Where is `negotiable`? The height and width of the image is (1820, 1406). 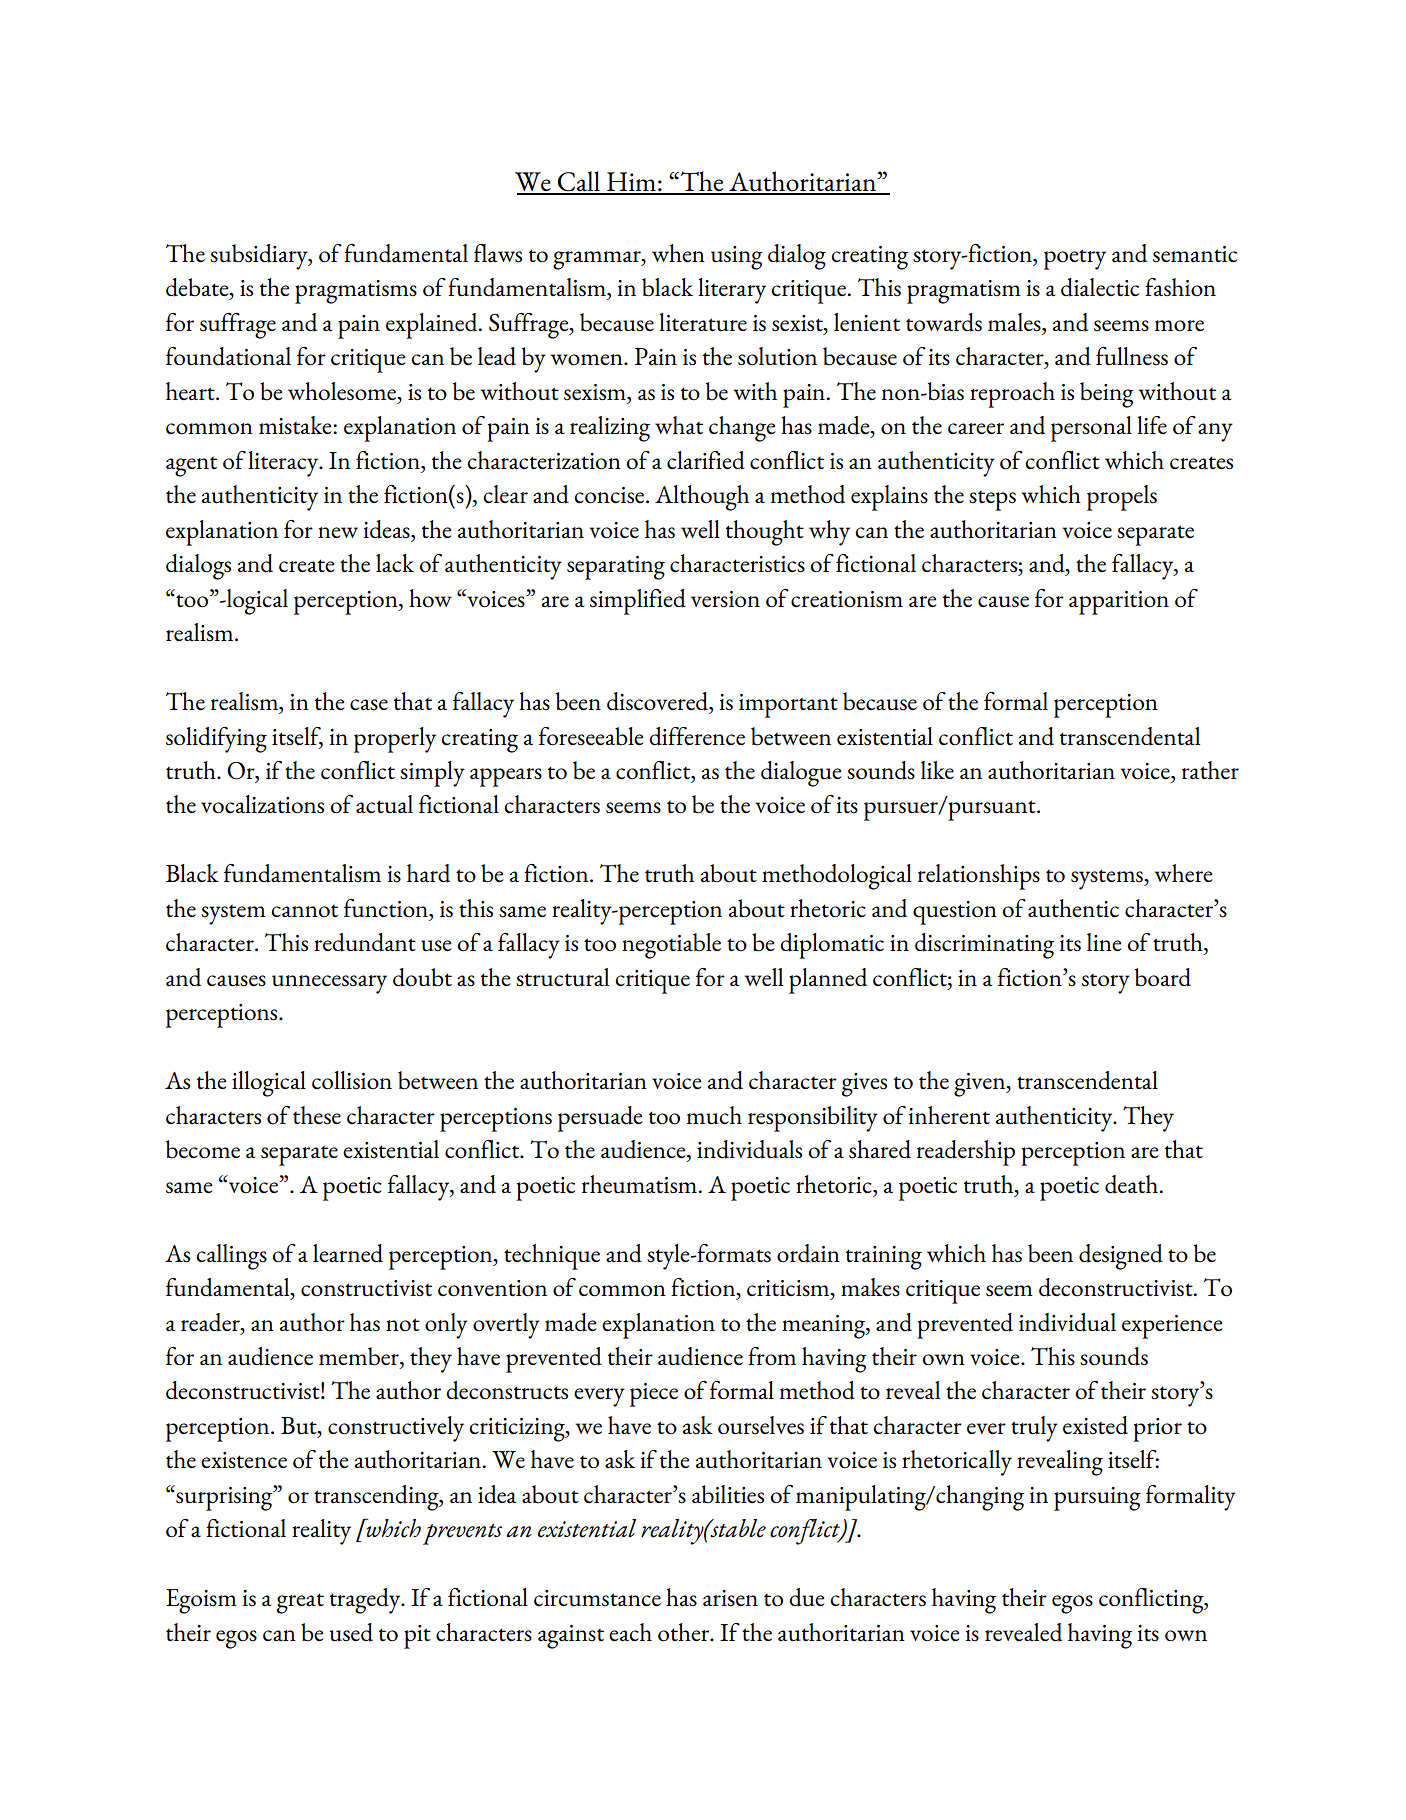
negotiable is located at coordinates (671, 946).
